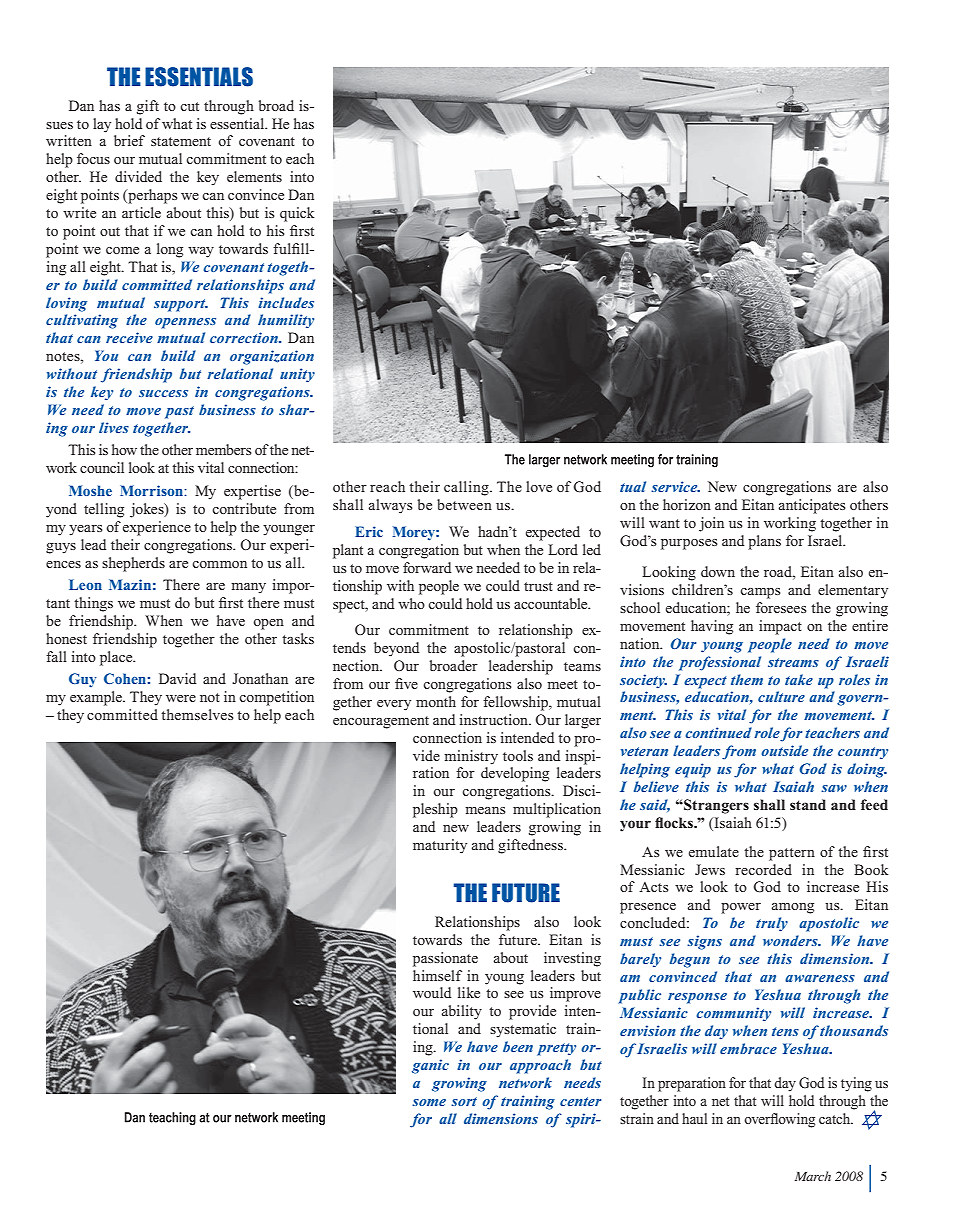 The width and height of the image is (955, 1232). Describe the element at coordinates (411, 603) in the image. I see `who` at that location.
